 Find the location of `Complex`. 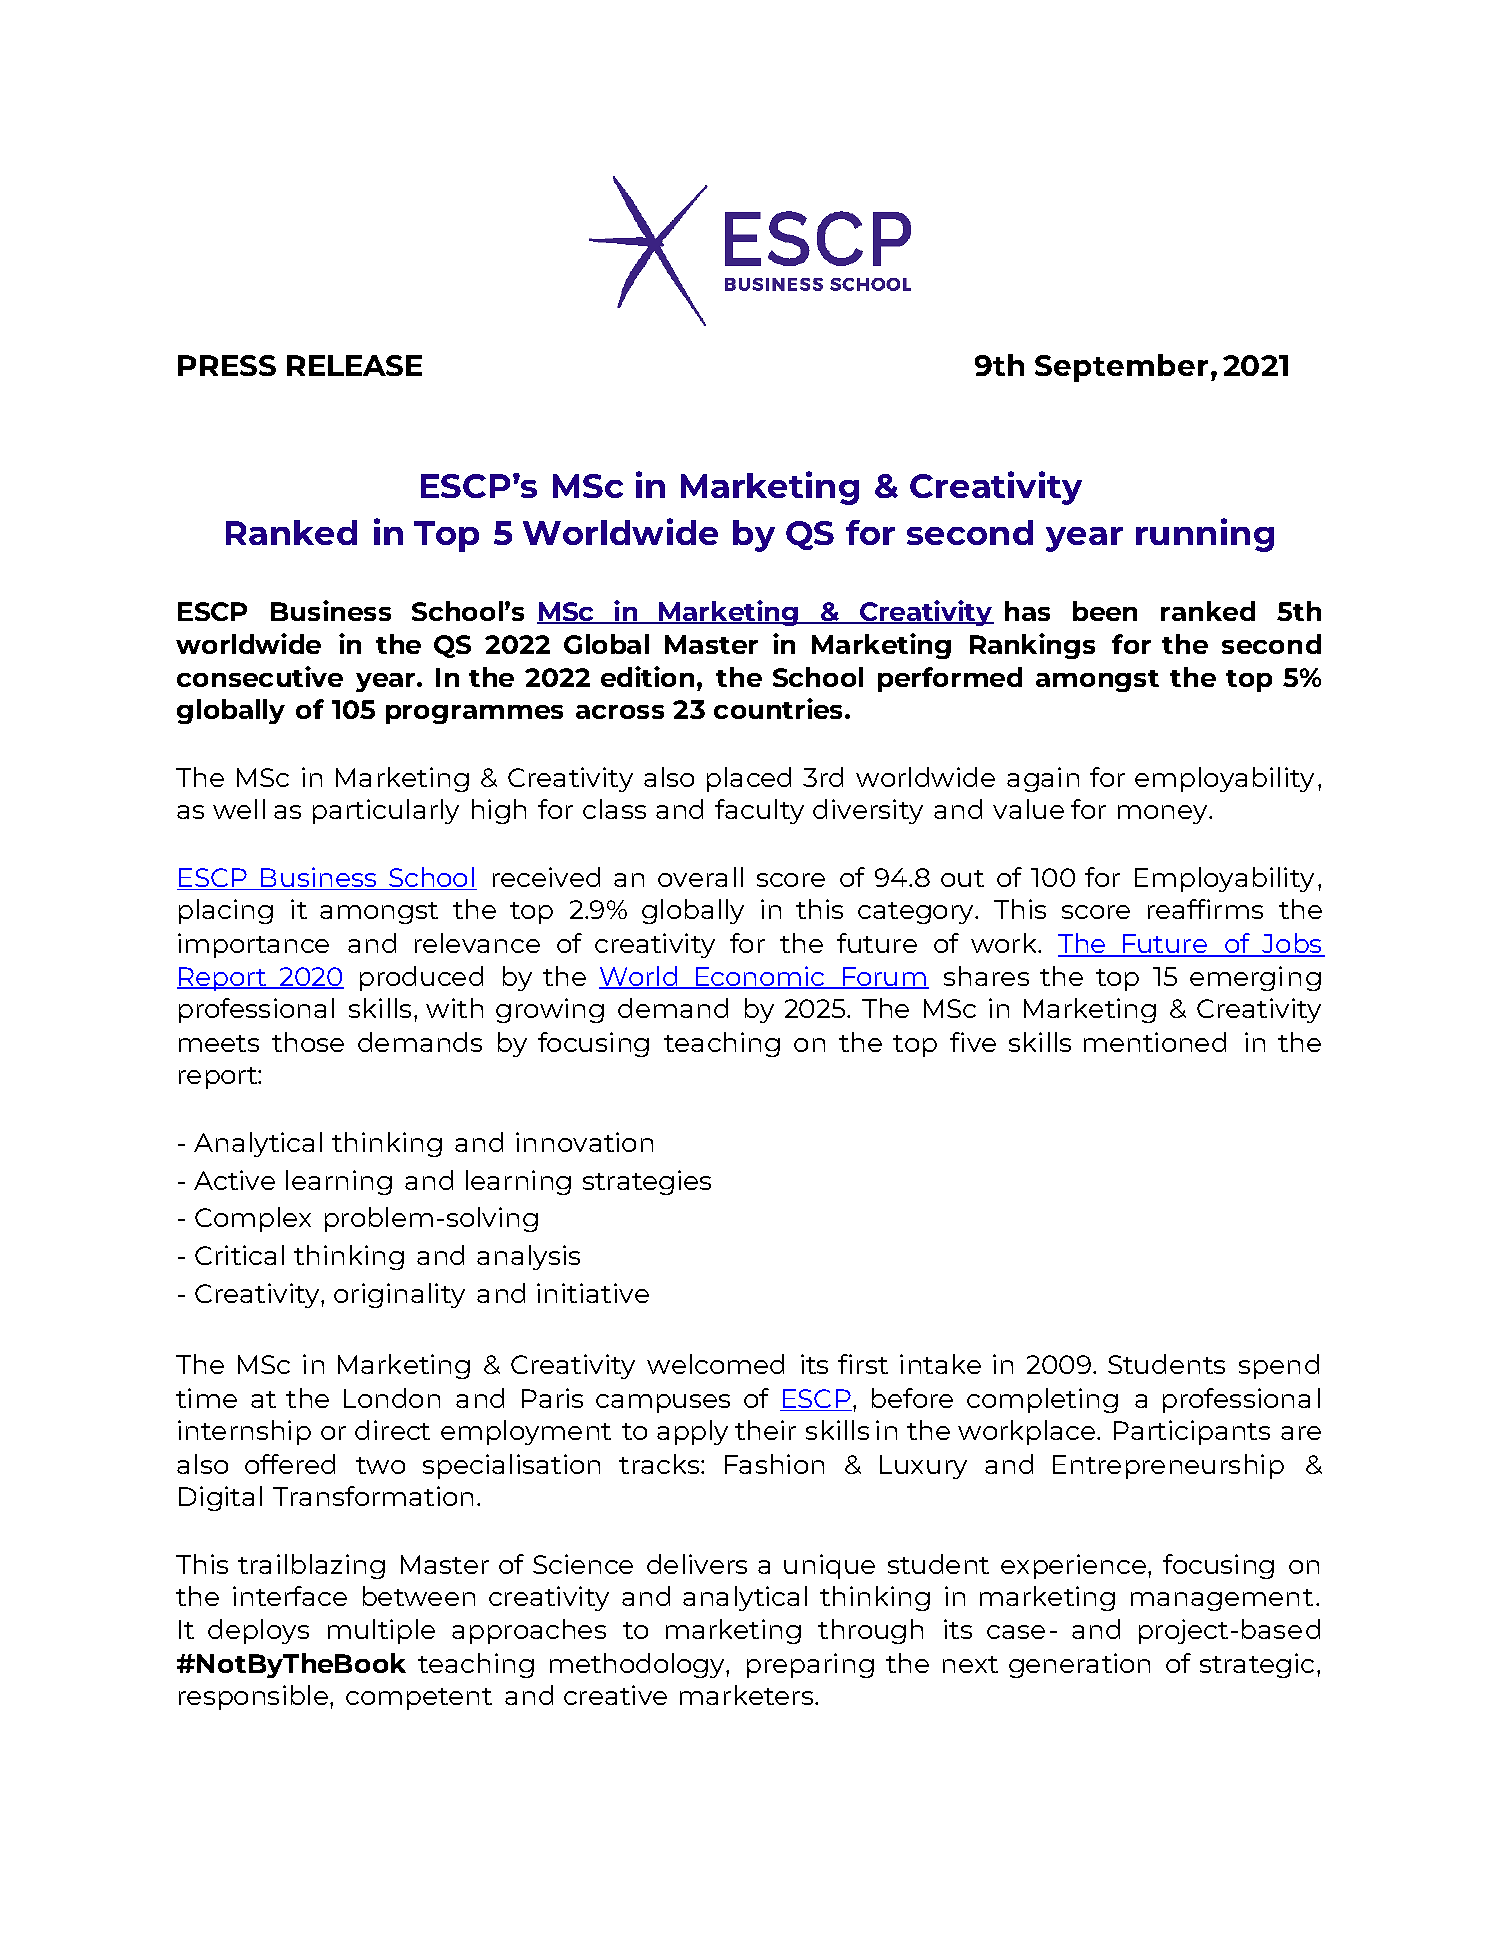

Complex is located at coordinates (253, 1219).
